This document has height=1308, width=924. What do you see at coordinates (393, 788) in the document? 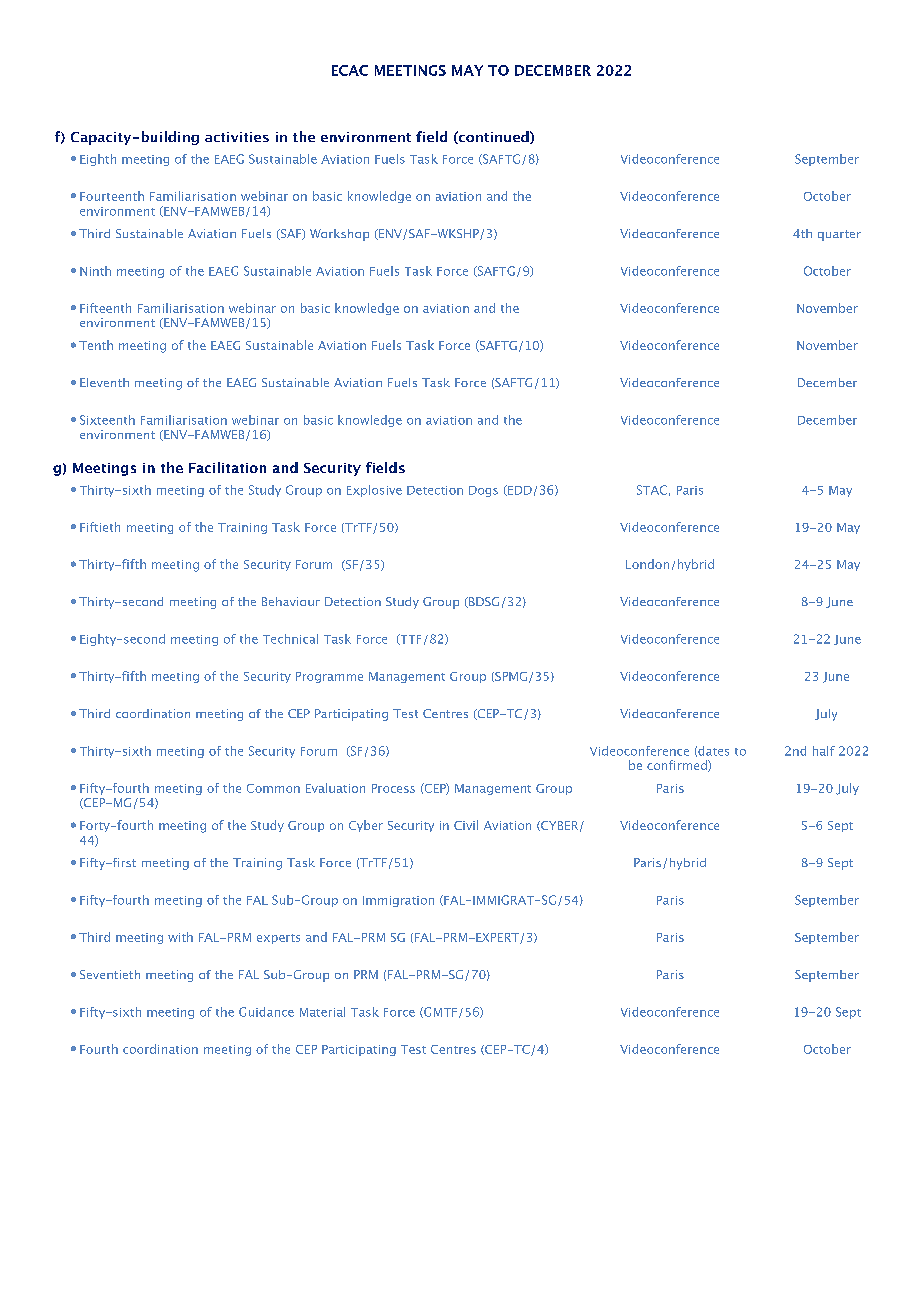
I see `Process` at bounding box center [393, 788].
